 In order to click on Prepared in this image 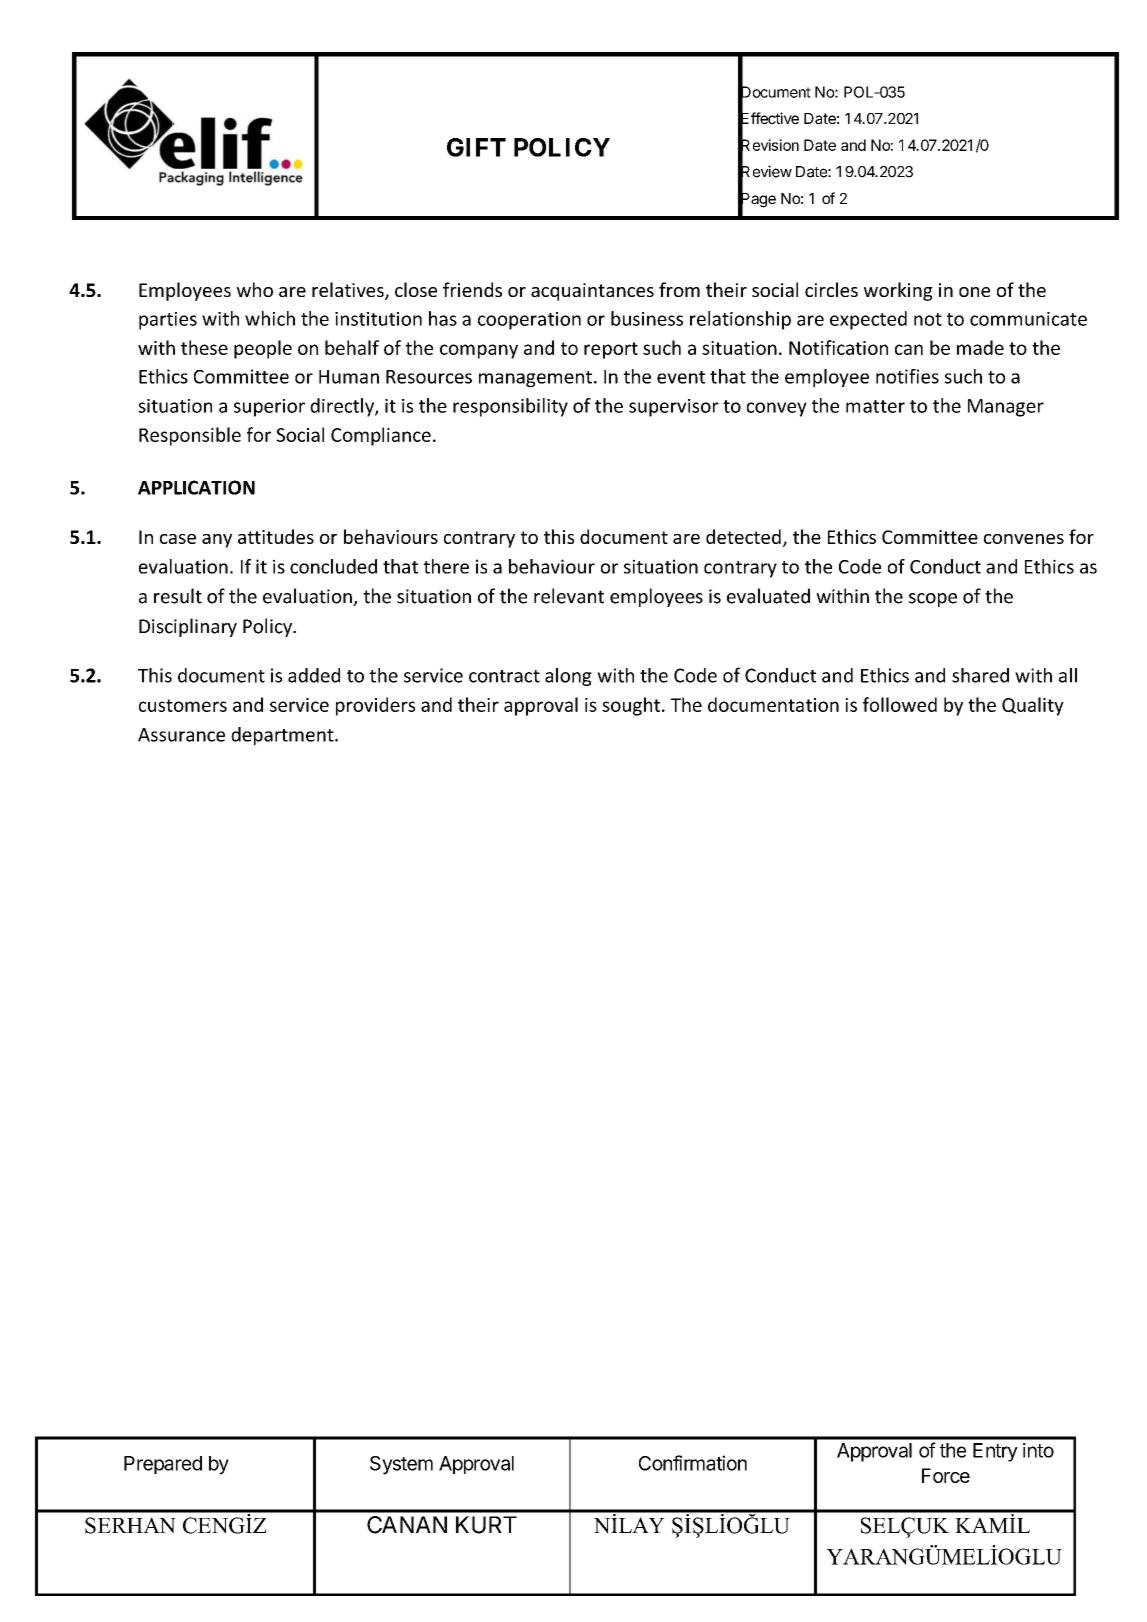, I will do `click(163, 1465)`.
